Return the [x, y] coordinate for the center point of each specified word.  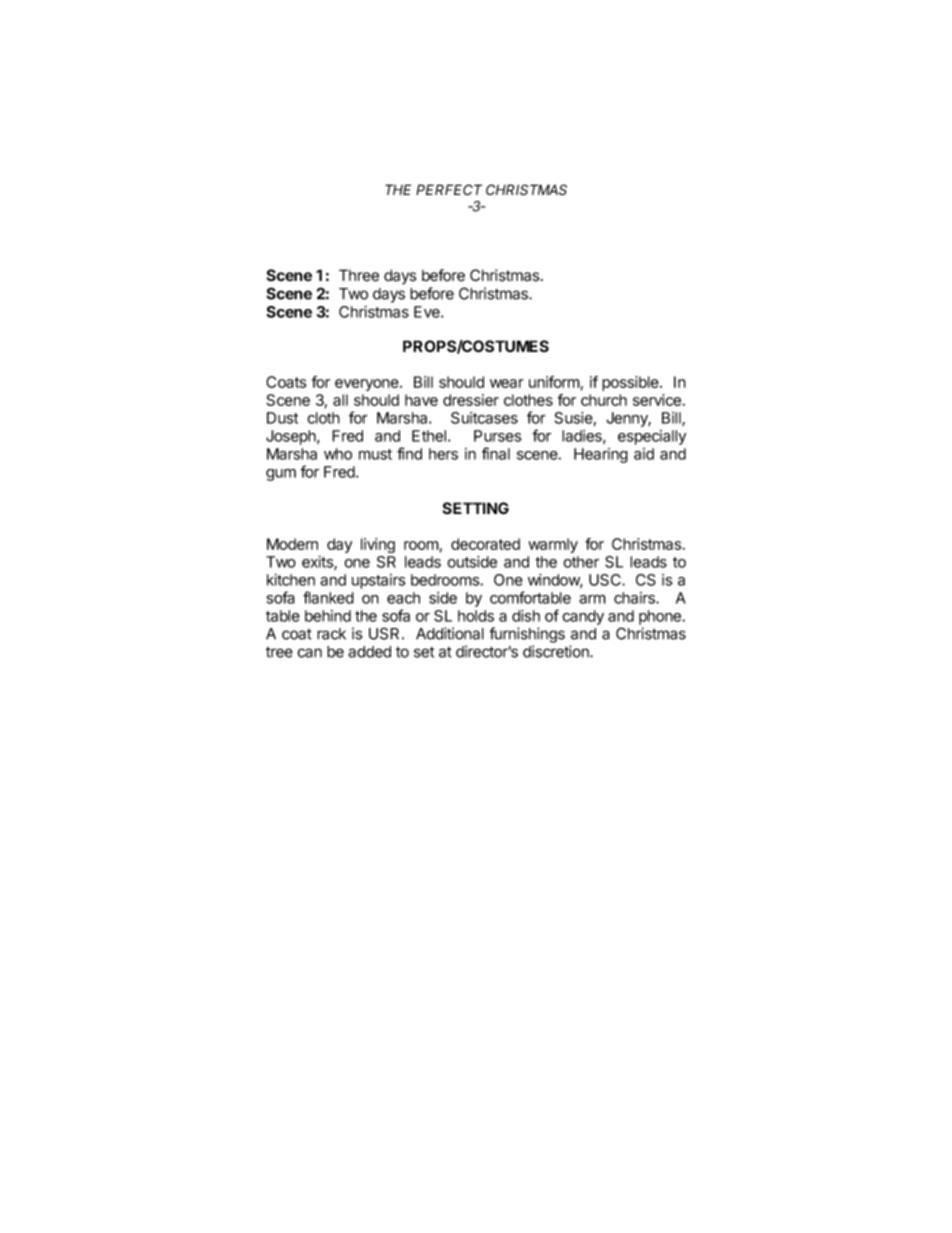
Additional [450, 633]
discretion [557, 651]
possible [631, 383]
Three [359, 275]
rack [331, 634]
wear [506, 383]
